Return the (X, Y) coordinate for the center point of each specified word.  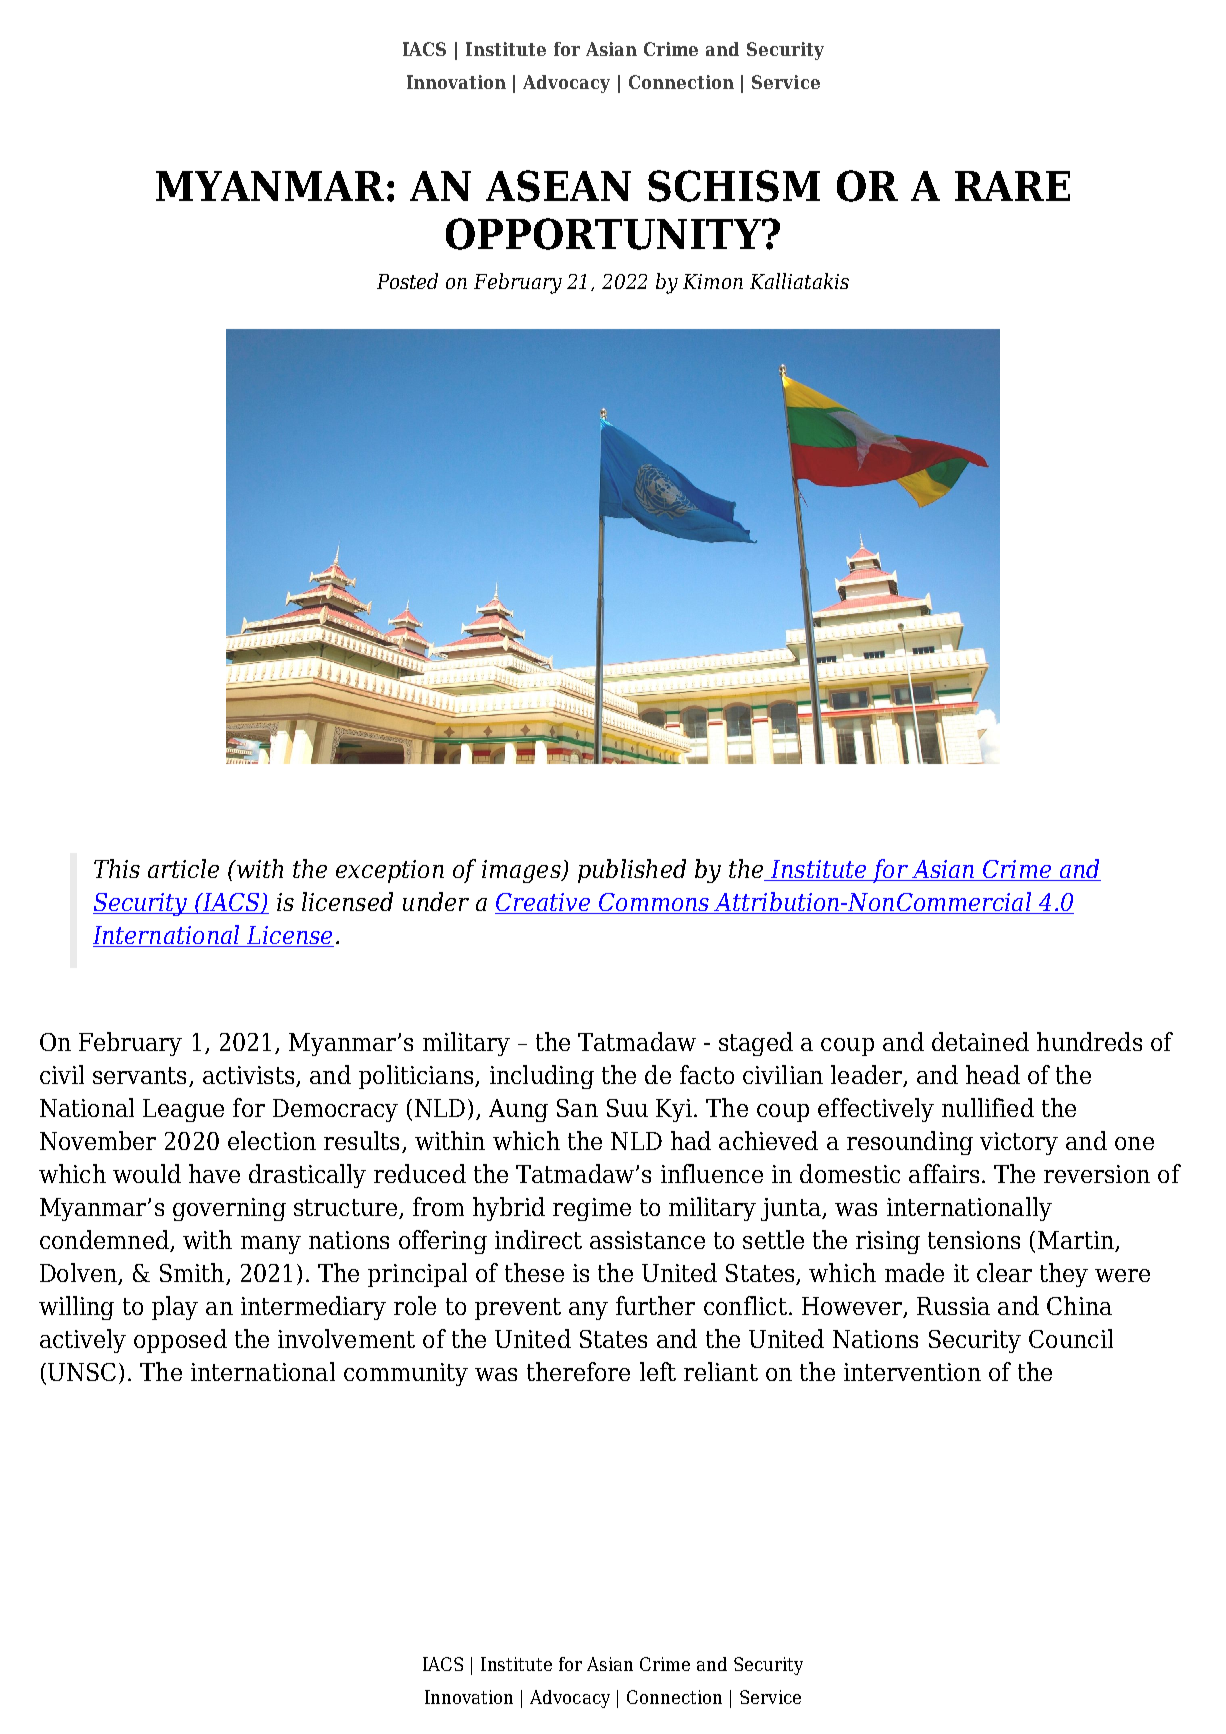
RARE (1012, 186)
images (522, 871)
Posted (407, 281)
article (183, 868)
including (542, 1077)
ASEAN (558, 186)
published (632, 871)
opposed (180, 1341)
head (993, 1074)
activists (248, 1075)
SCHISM (734, 186)
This (117, 868)
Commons (654, 903)
